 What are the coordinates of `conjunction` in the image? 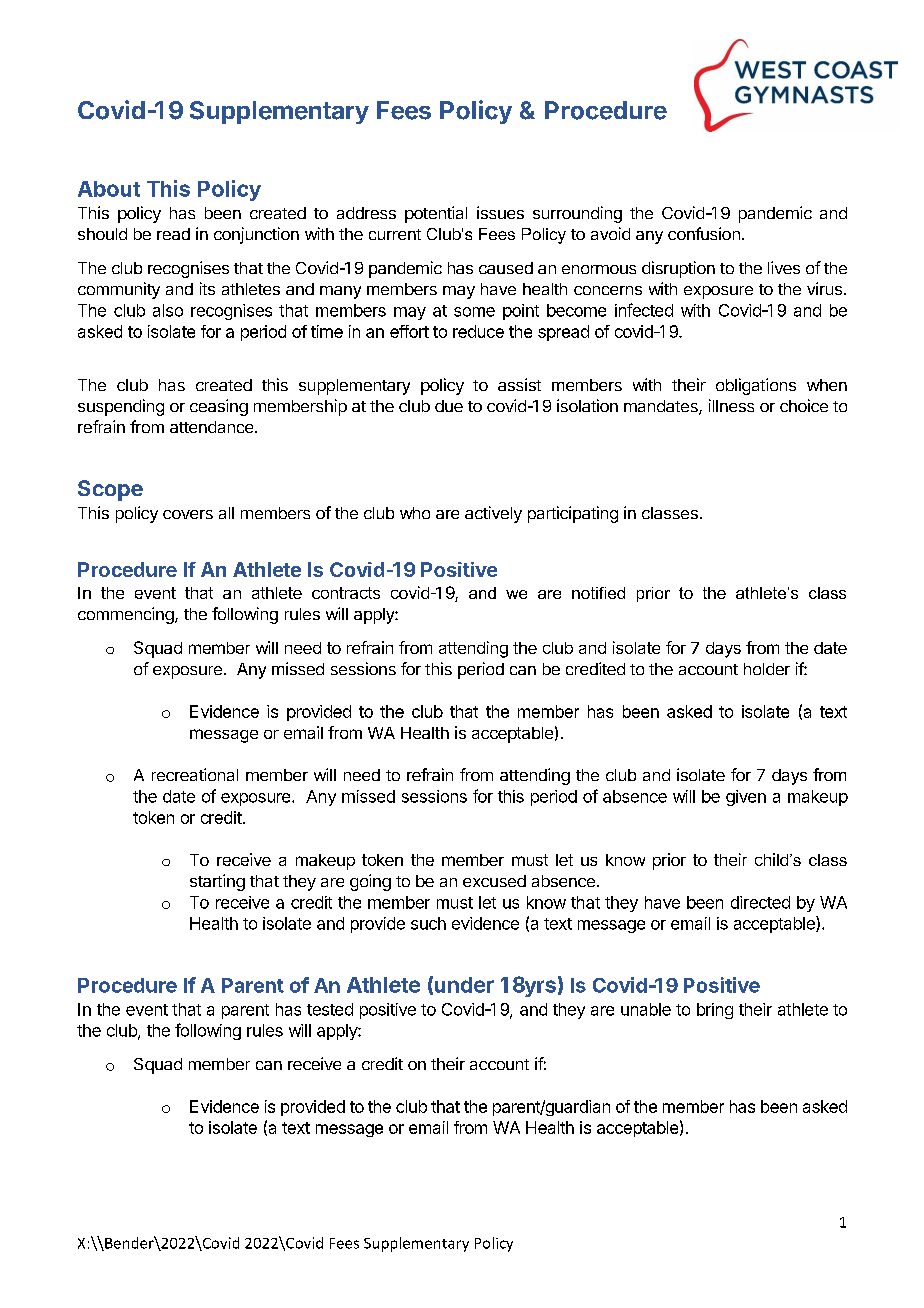 It's located at (256, 235).
